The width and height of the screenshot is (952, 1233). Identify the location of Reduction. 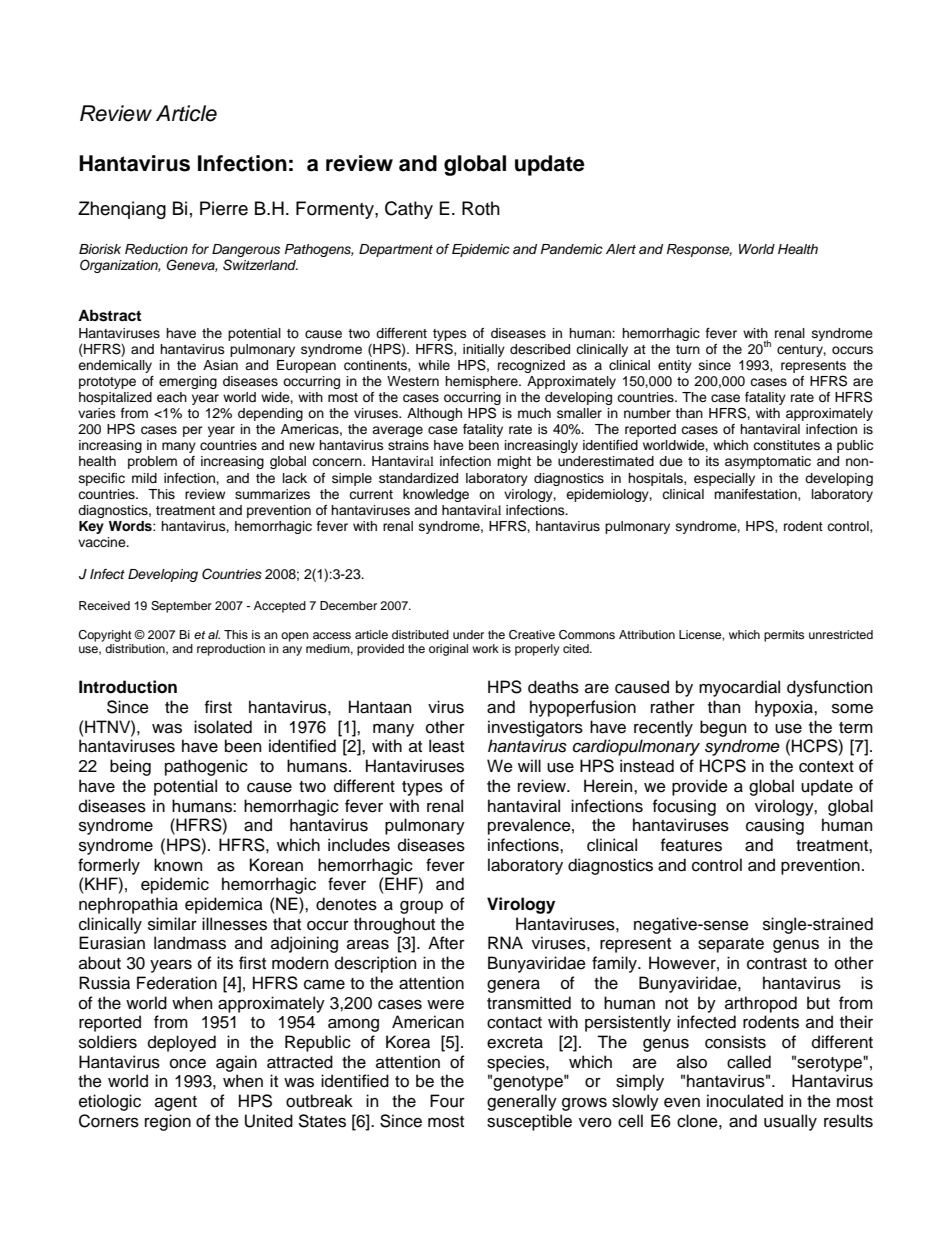
(156, 249).
